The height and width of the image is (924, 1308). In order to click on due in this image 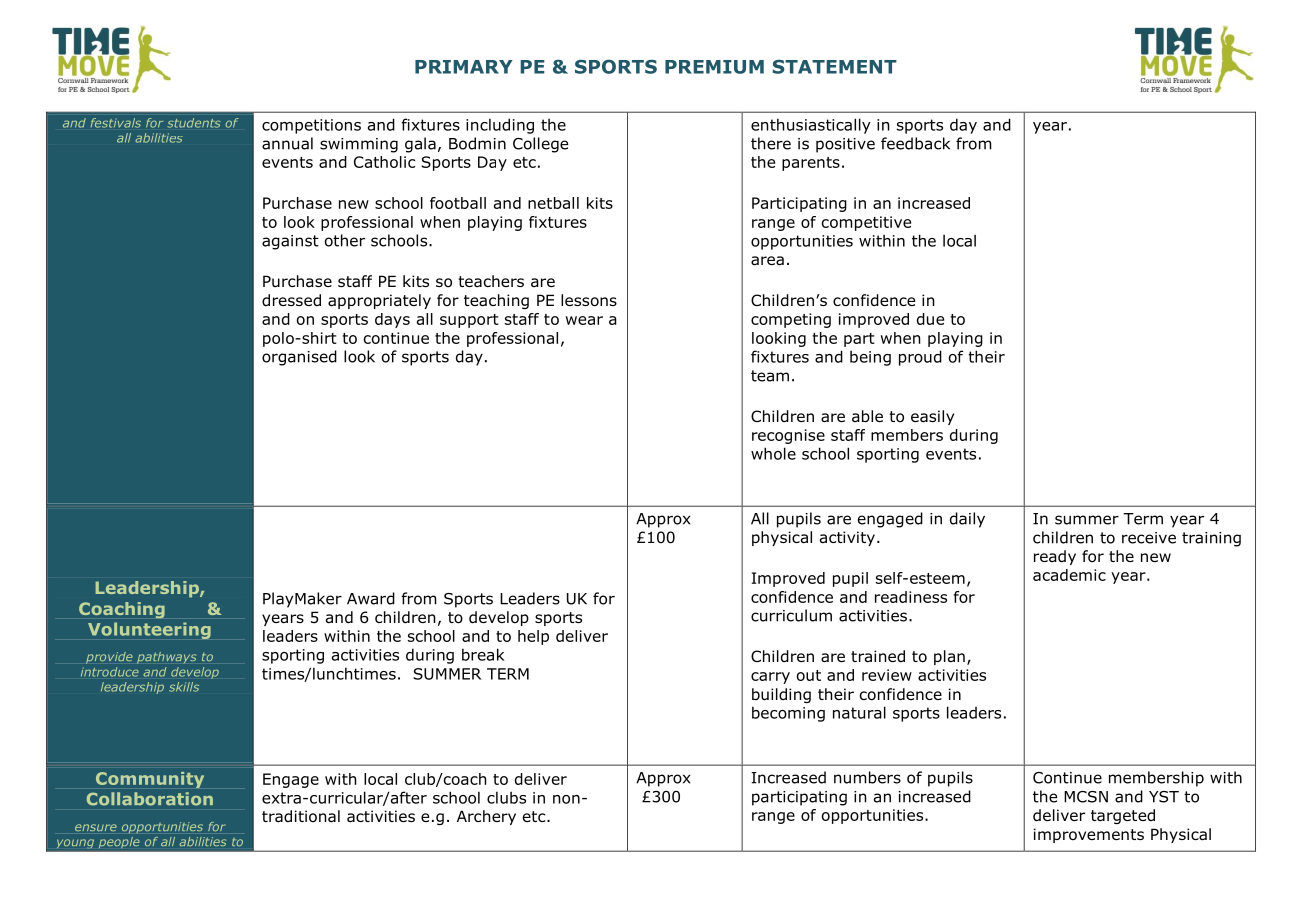, I will do `click(930, 319)`.
